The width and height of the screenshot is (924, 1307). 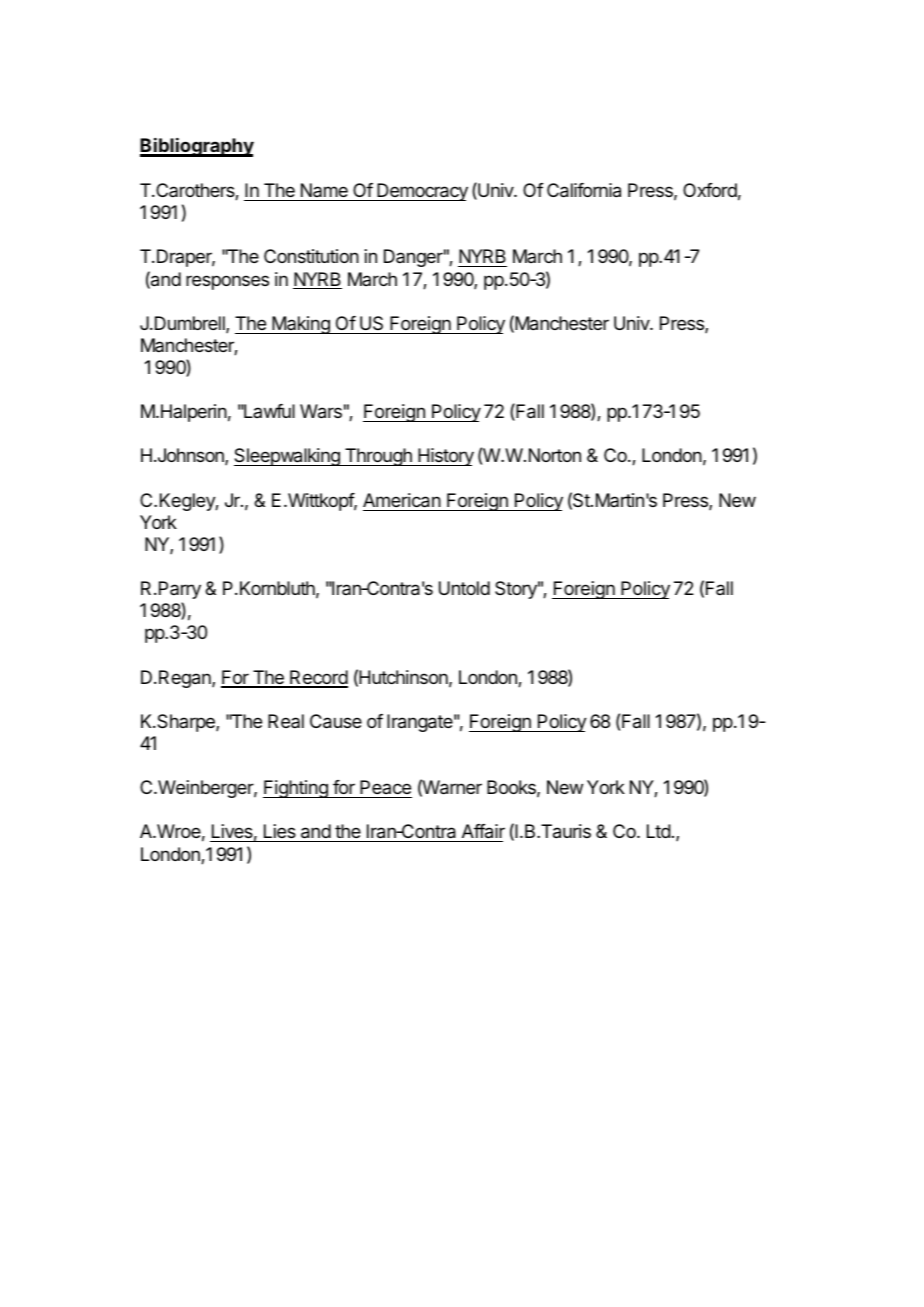 I want to click on Democracy, so click(x=421, y=192).
